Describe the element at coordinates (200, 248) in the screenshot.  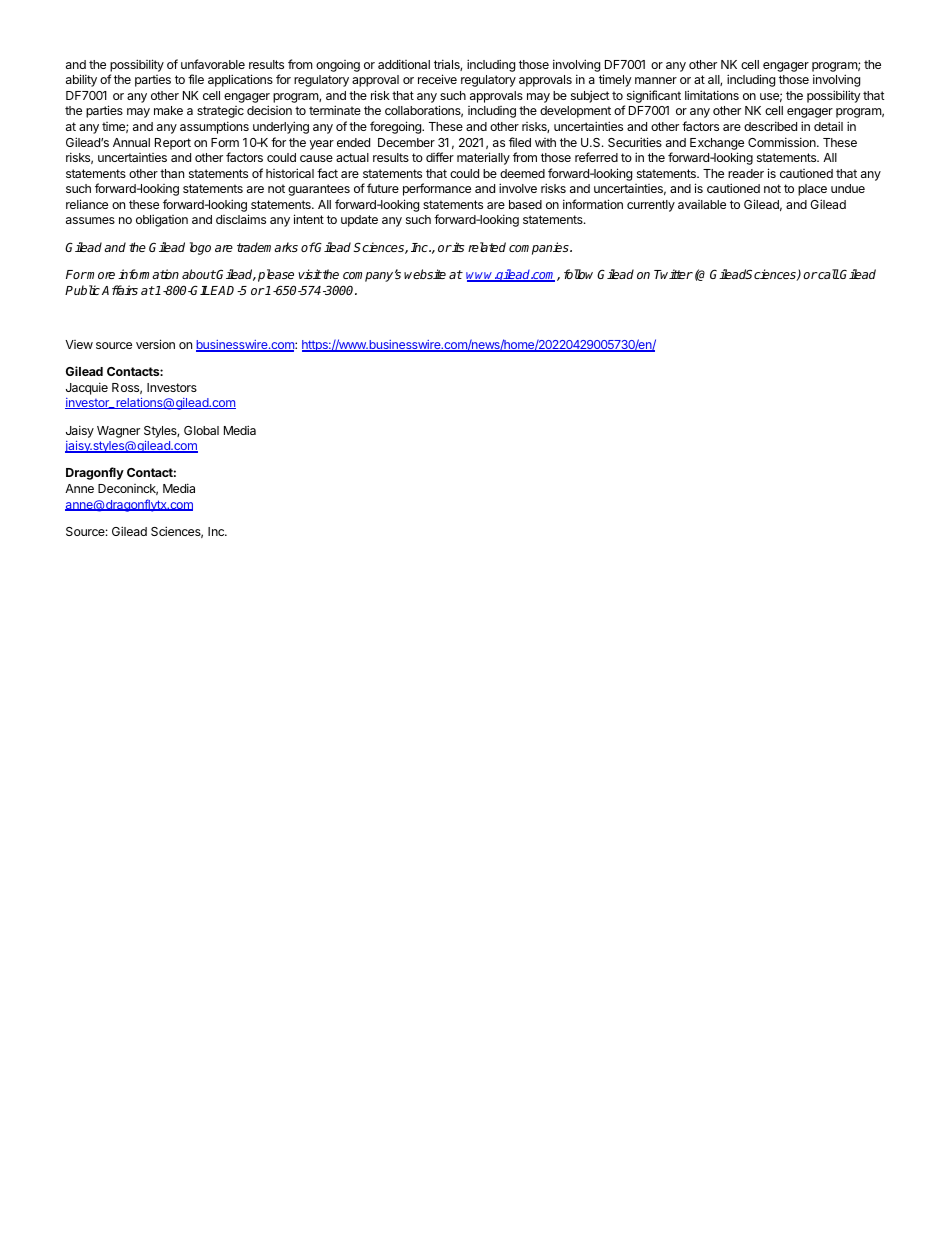
I see `logo` at that location.
